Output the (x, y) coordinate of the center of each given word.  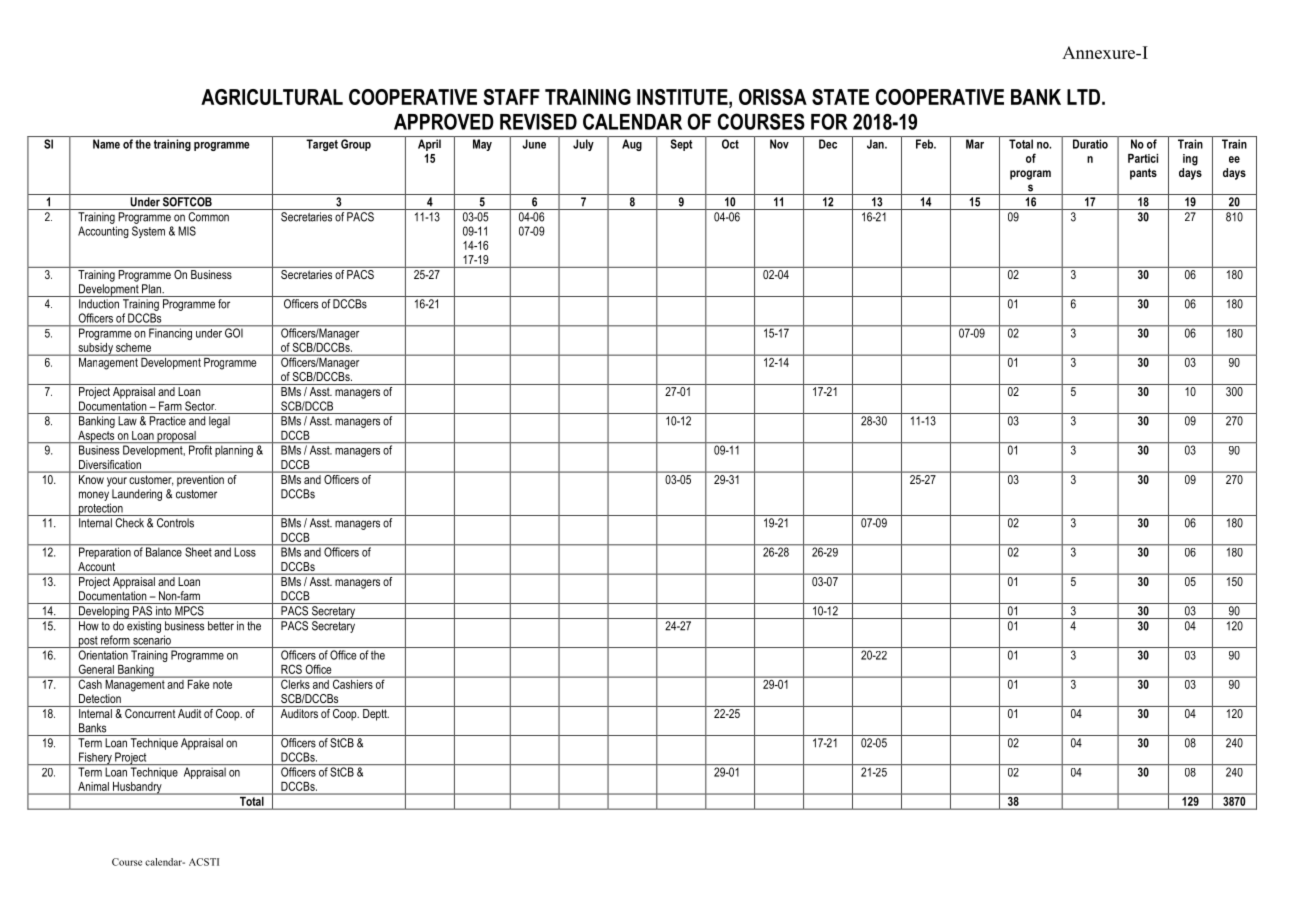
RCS (291, 669)
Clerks (295, 683)
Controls (175, 523)
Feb (926, 144)
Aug (632, 145)
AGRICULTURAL (272, 97)
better (221, 626)
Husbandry (137, 788)
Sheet (198, 551)
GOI (234, 332)
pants (1143, 174)
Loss (245, 551)
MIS (187, 231)
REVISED (538, 121)
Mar (975, 144)
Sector (200, 406)
